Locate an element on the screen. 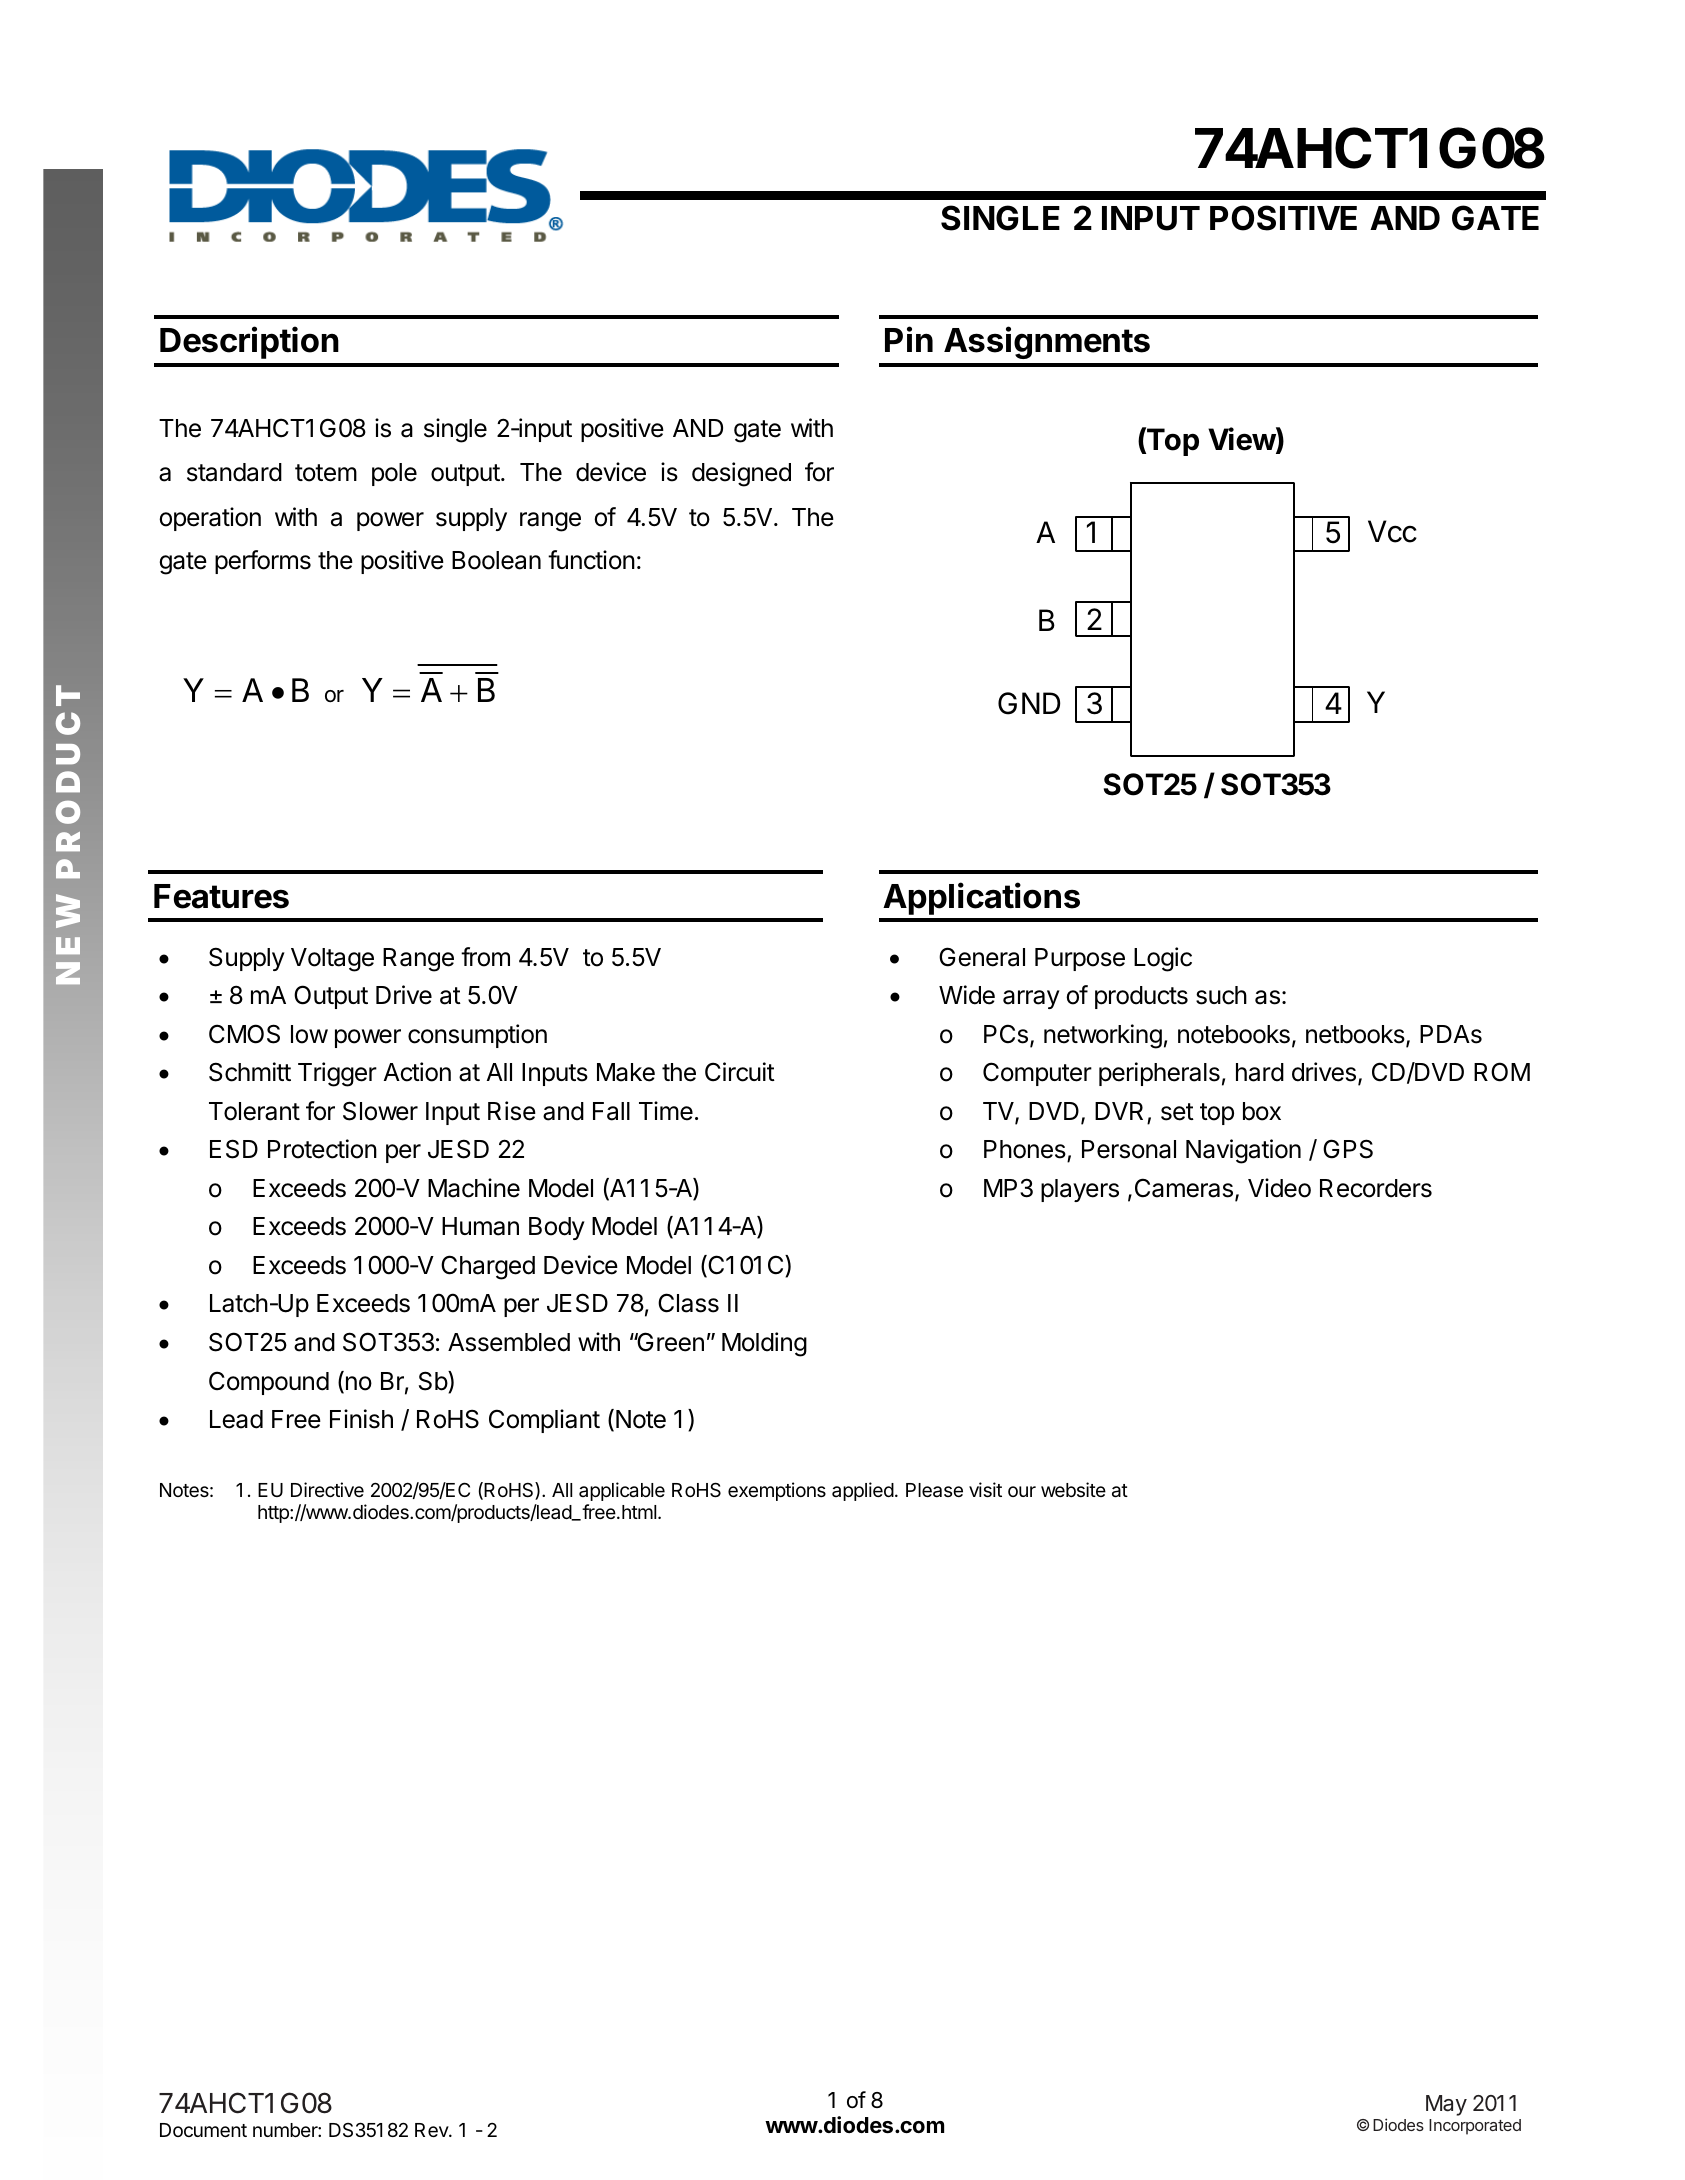  such is located at coordinates (1221, 995).
